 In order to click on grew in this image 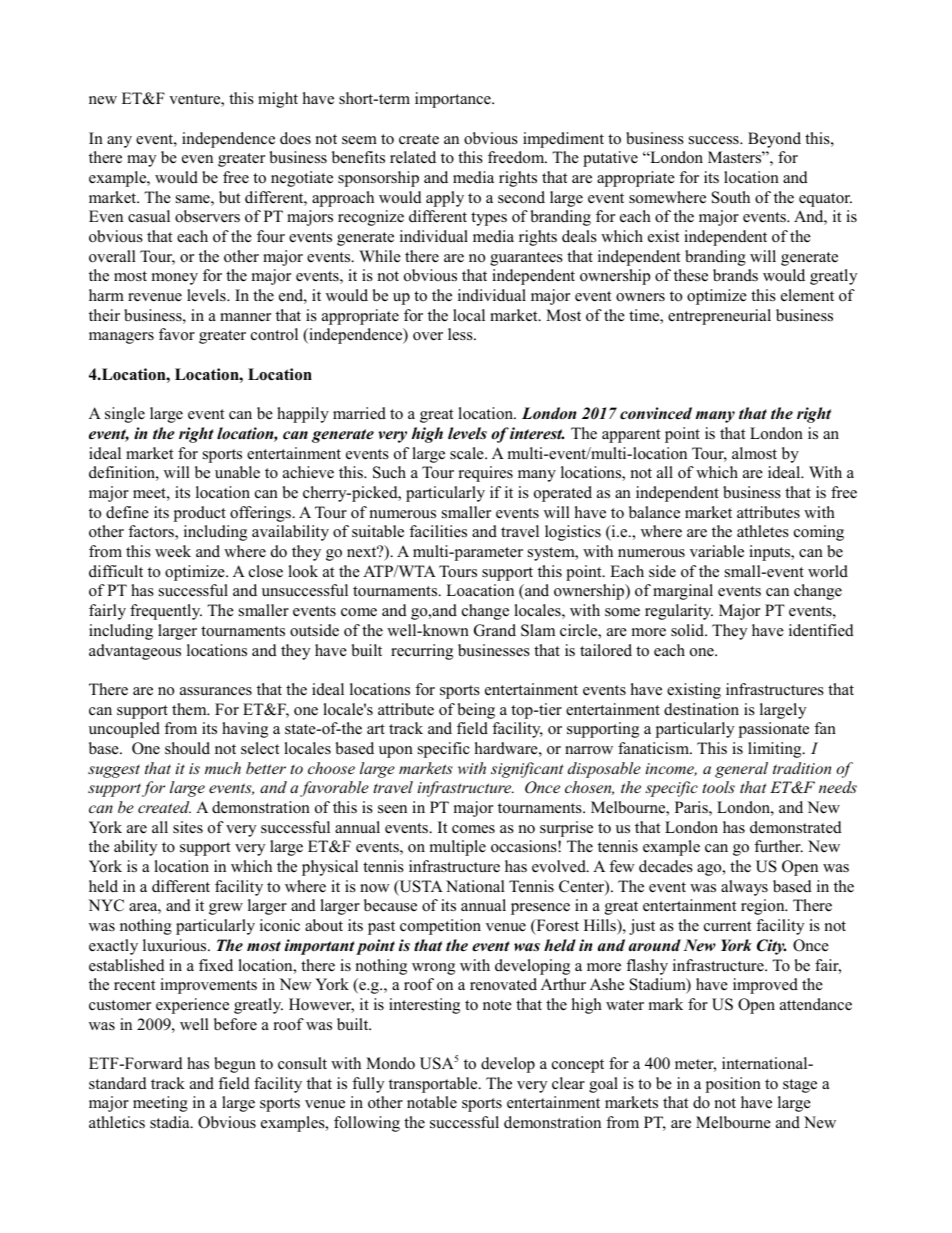, I will do `click(226, 909)`.
